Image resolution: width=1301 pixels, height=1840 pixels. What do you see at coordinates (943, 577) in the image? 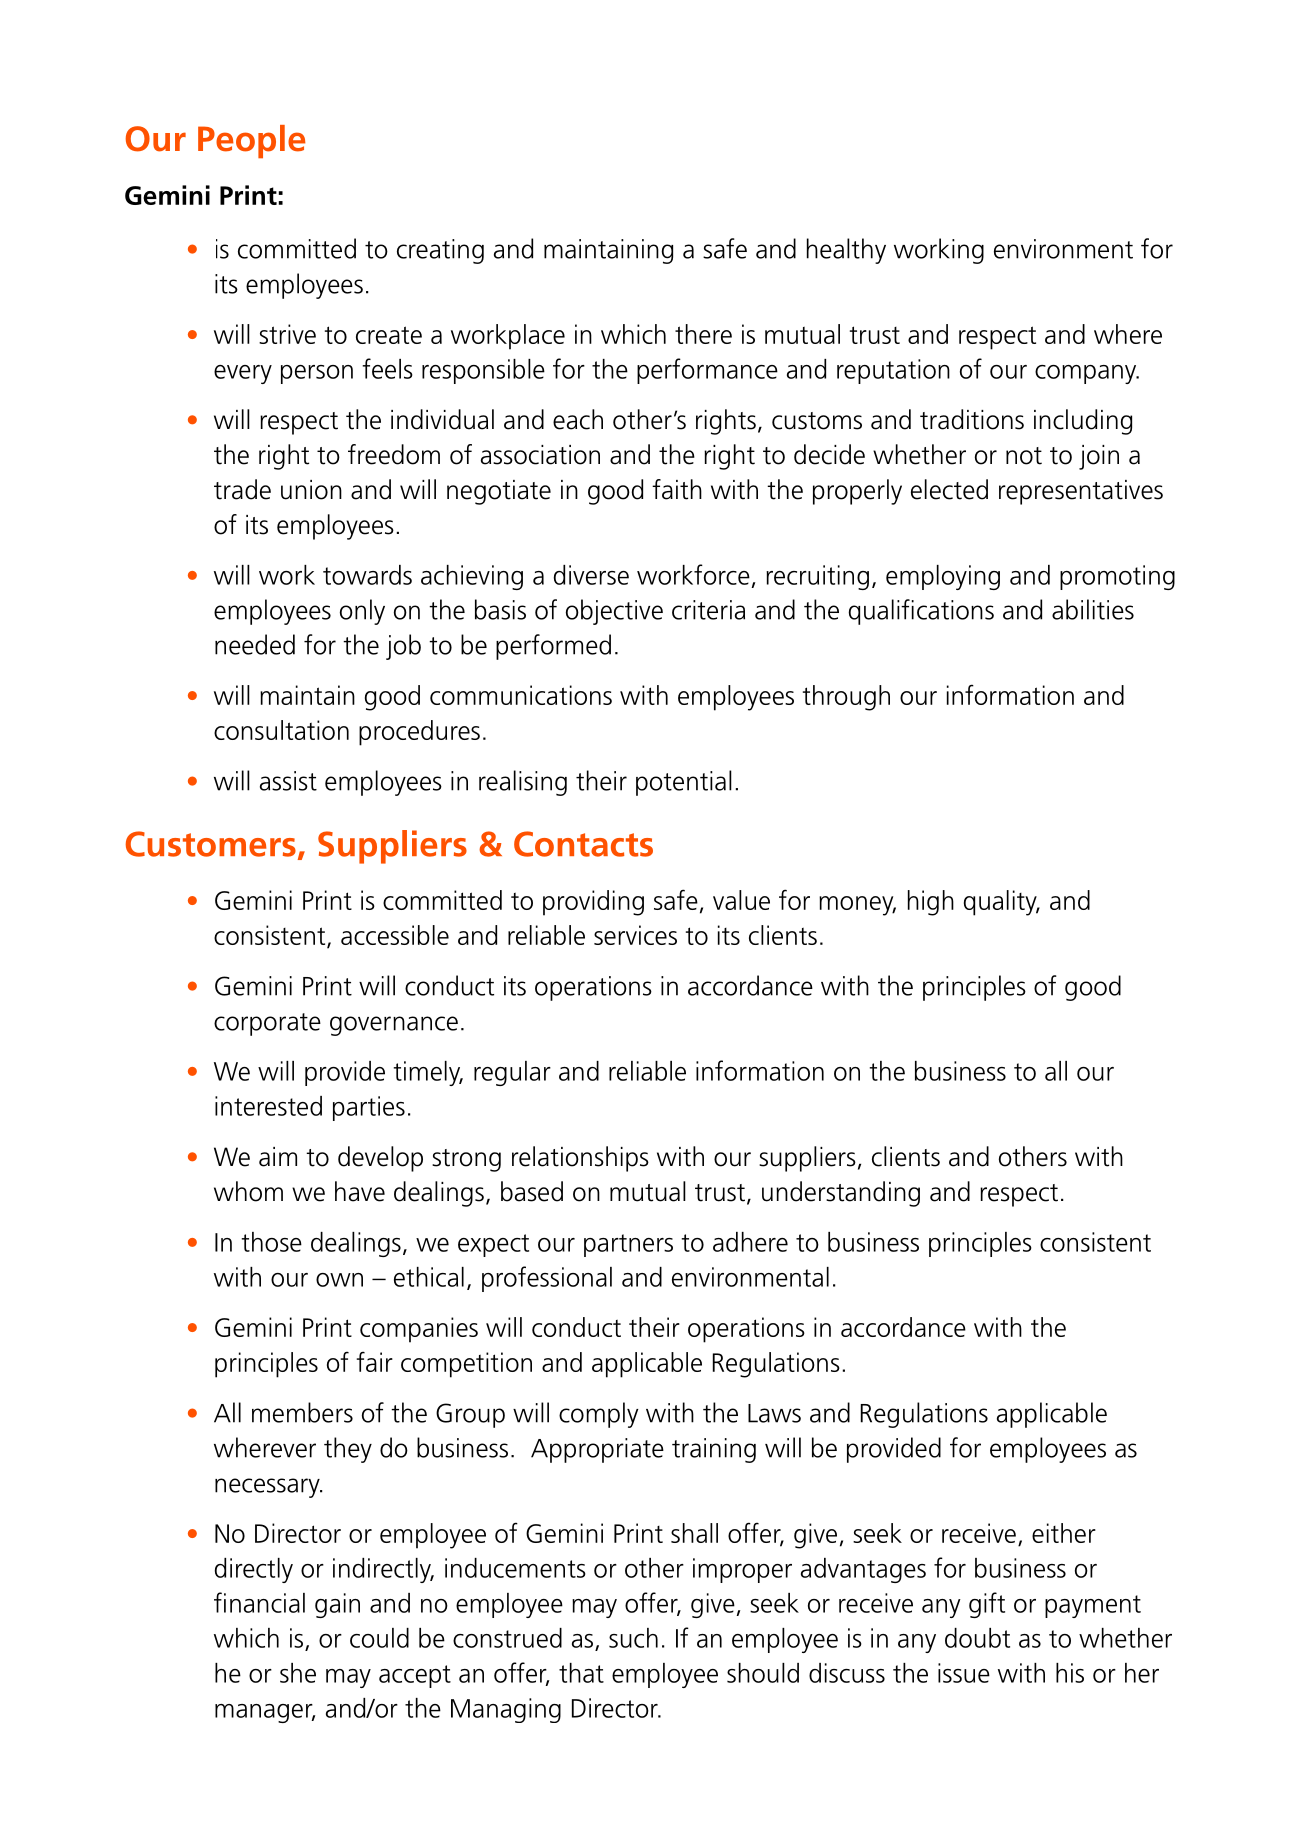
I see `employing` at bounding box center [943, 577].
